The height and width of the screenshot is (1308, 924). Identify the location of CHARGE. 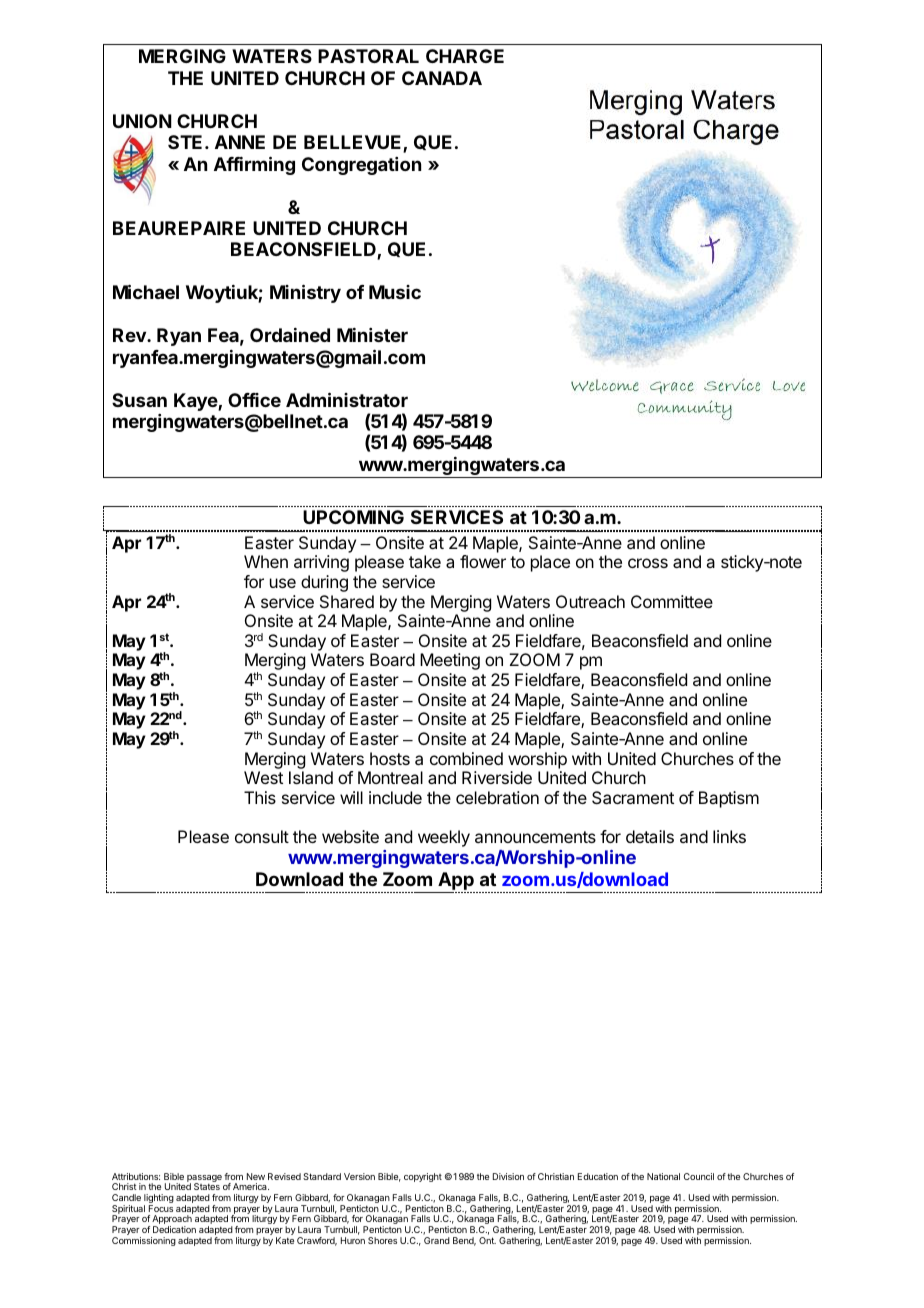
(465, 56).
